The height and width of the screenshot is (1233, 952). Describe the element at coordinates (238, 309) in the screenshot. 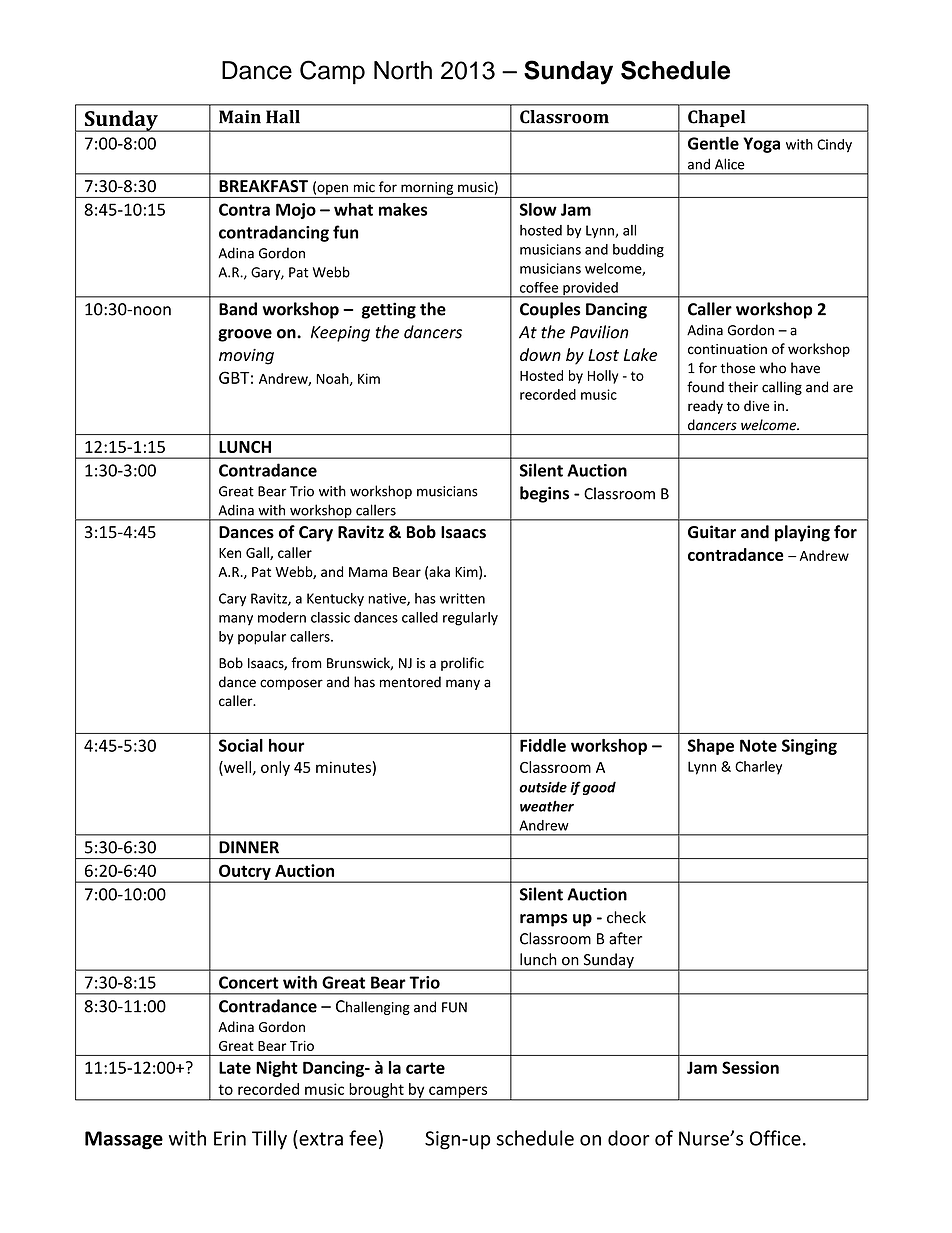

I see `Band` at that location.
